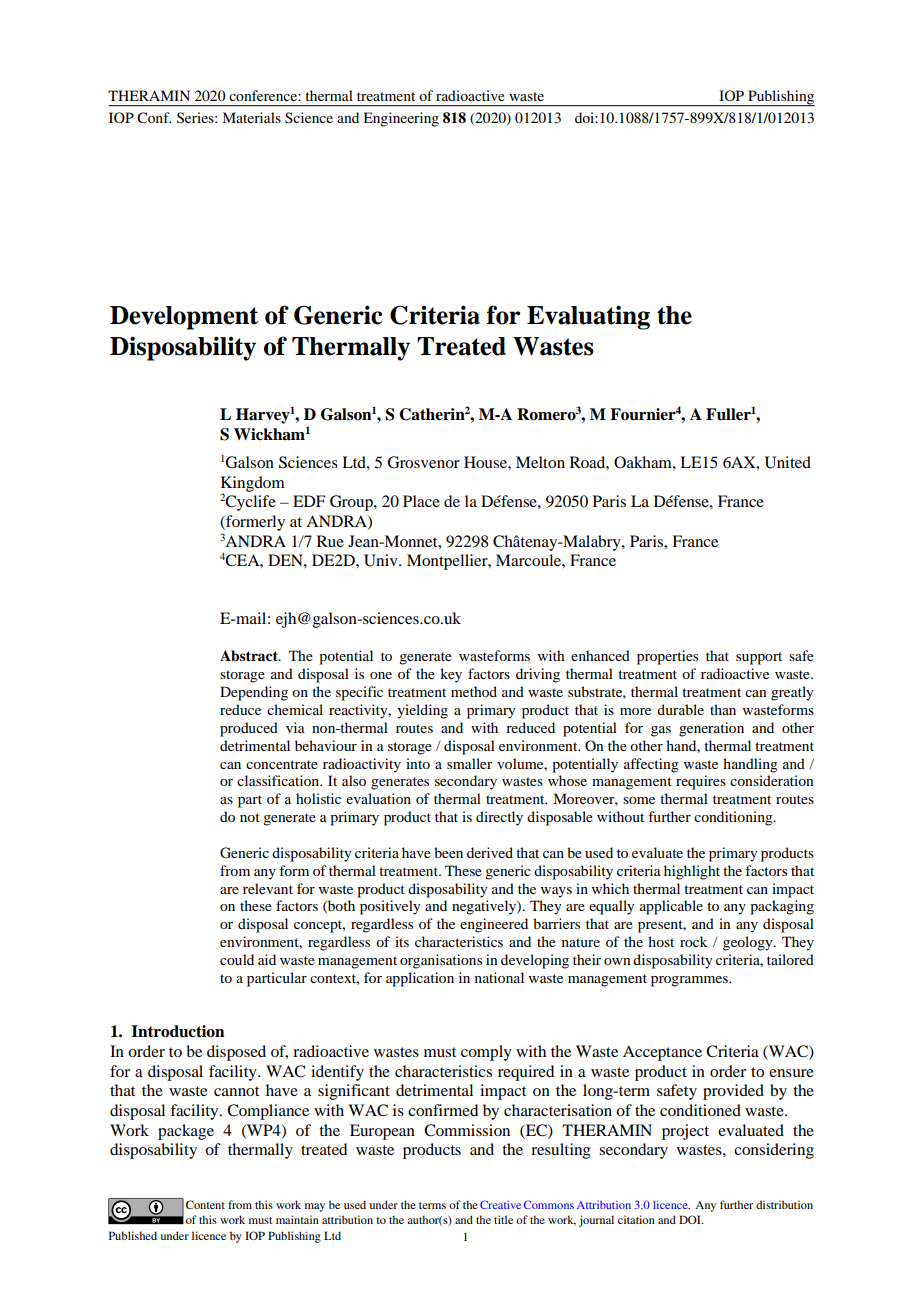 This screenshot has width=924, height=1308. I want to click on United, so click(788, 462).
